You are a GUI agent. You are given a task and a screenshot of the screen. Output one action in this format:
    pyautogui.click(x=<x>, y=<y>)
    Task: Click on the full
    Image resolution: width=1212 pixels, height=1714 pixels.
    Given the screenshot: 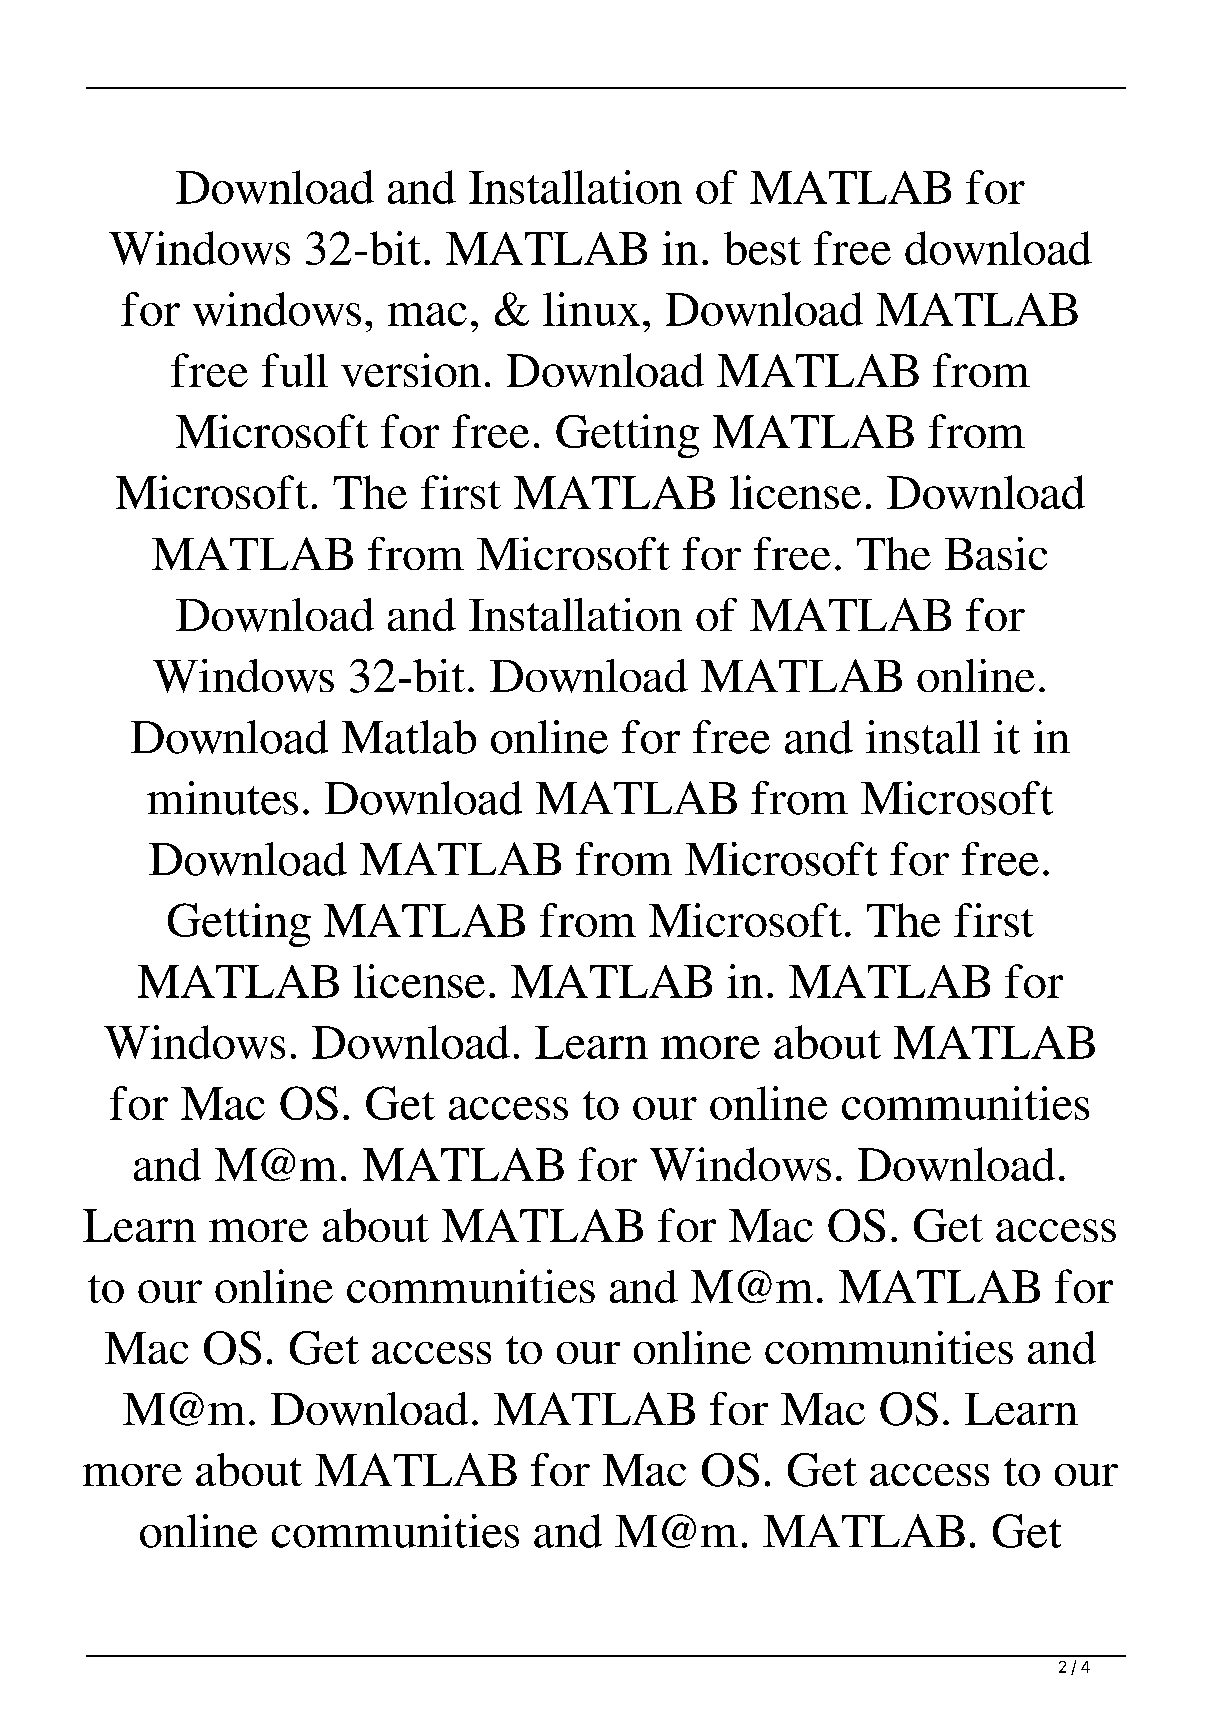 What is the action you would take?
    pyautogui.click(x=295, y=370)
